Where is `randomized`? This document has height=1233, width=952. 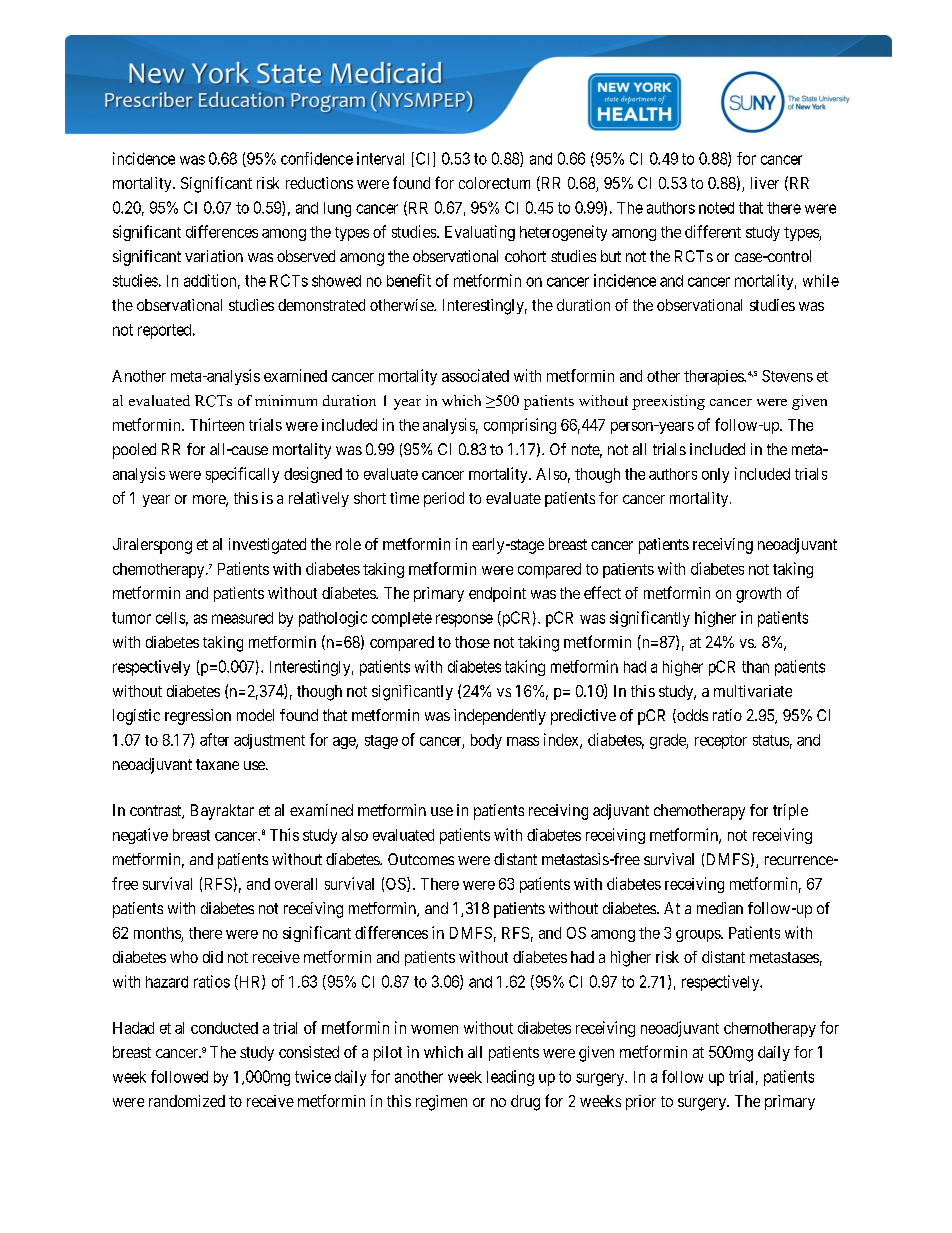 randomized is located at coordinates (187, 1101).
